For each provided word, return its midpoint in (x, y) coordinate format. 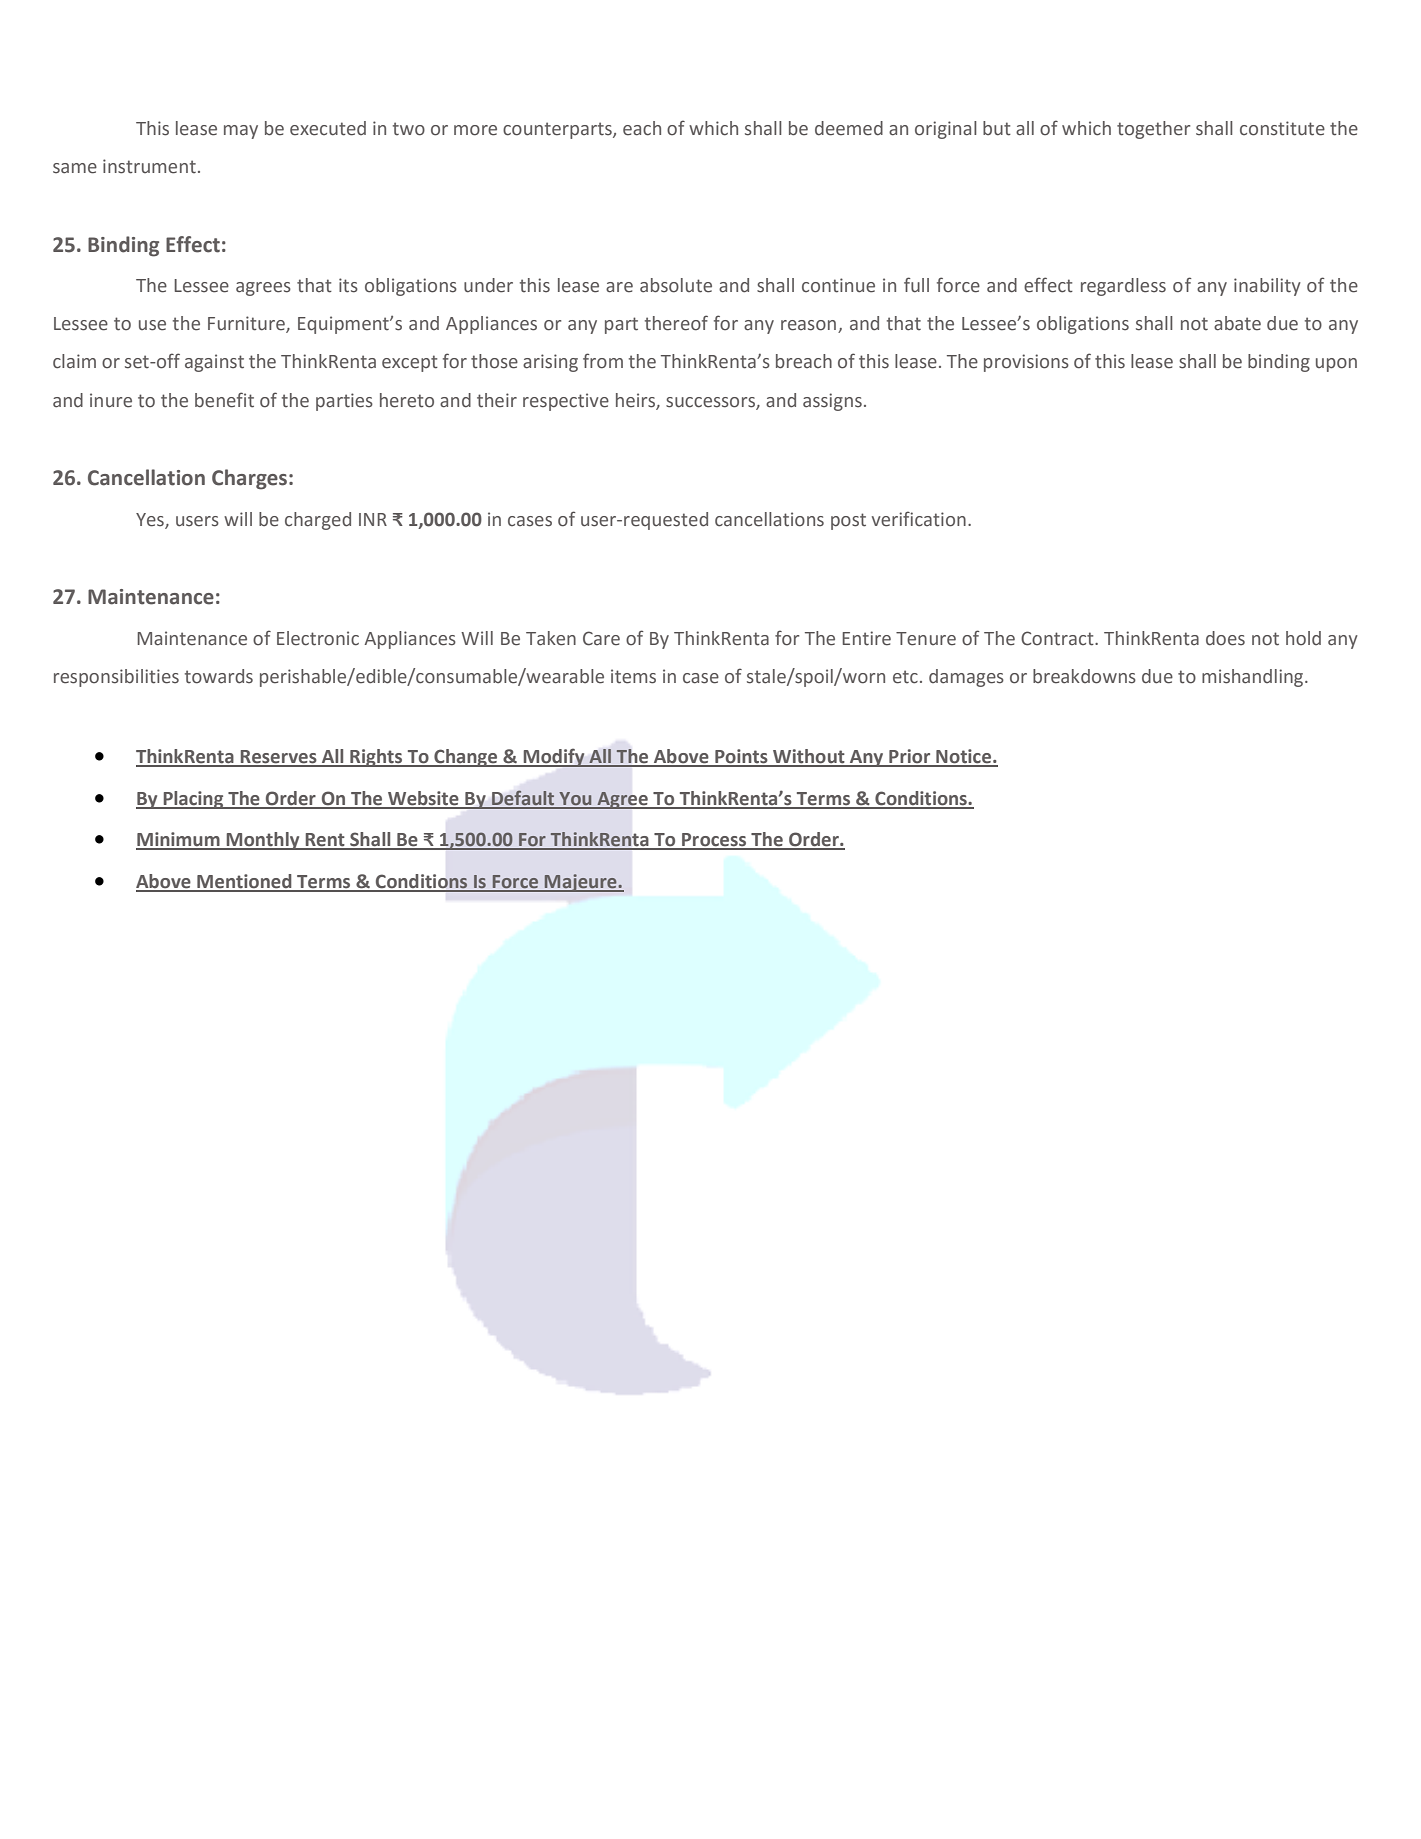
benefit (224, 400)
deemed (849, 128)
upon (1336, 365)
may (241, 132)
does (1225, 638)
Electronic (318, 638)
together (1153, 130)
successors (711, 403)
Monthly (263, 841)
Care (601, 638)
